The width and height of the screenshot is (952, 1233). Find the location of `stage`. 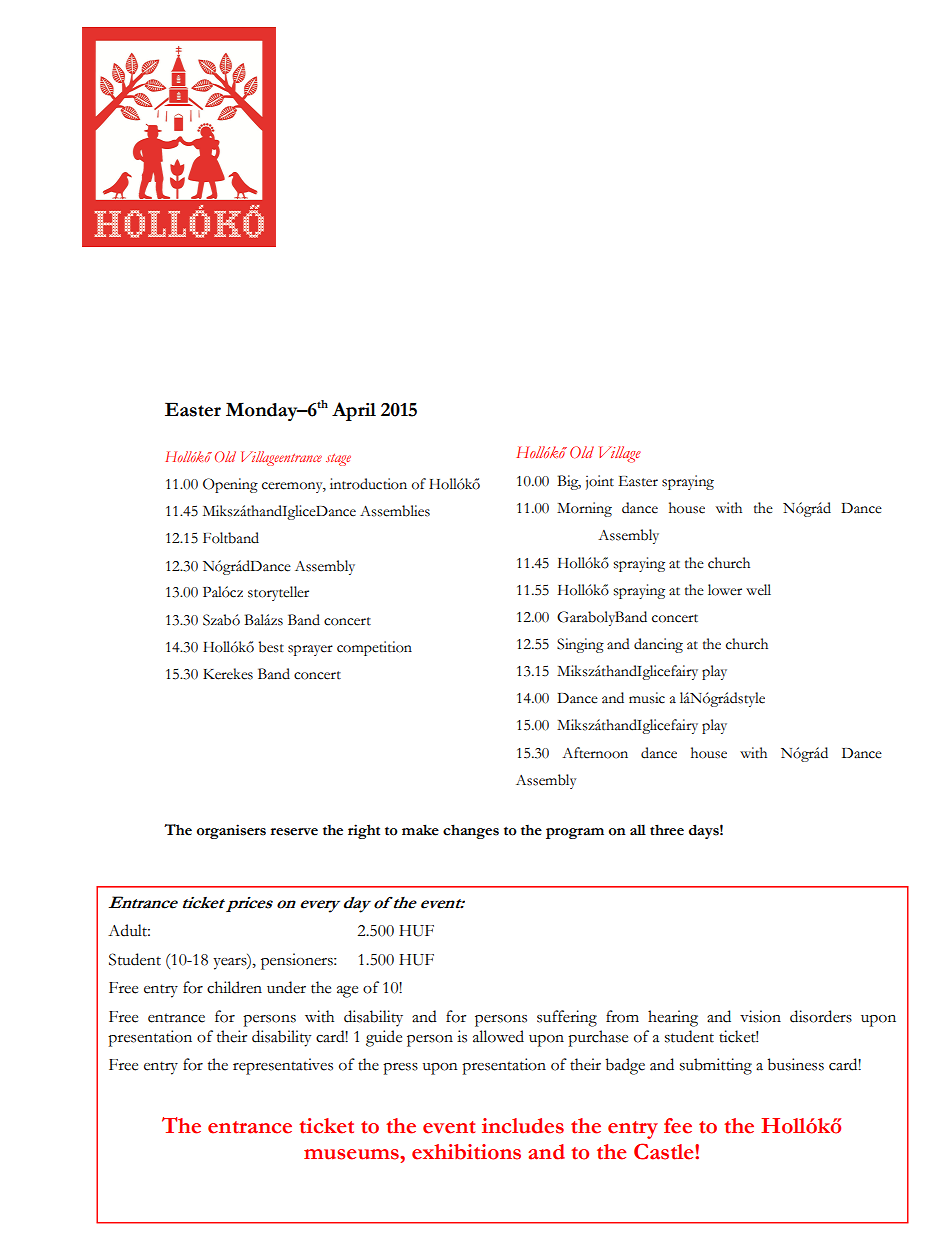

stage is located at coordinates (338, 460).
